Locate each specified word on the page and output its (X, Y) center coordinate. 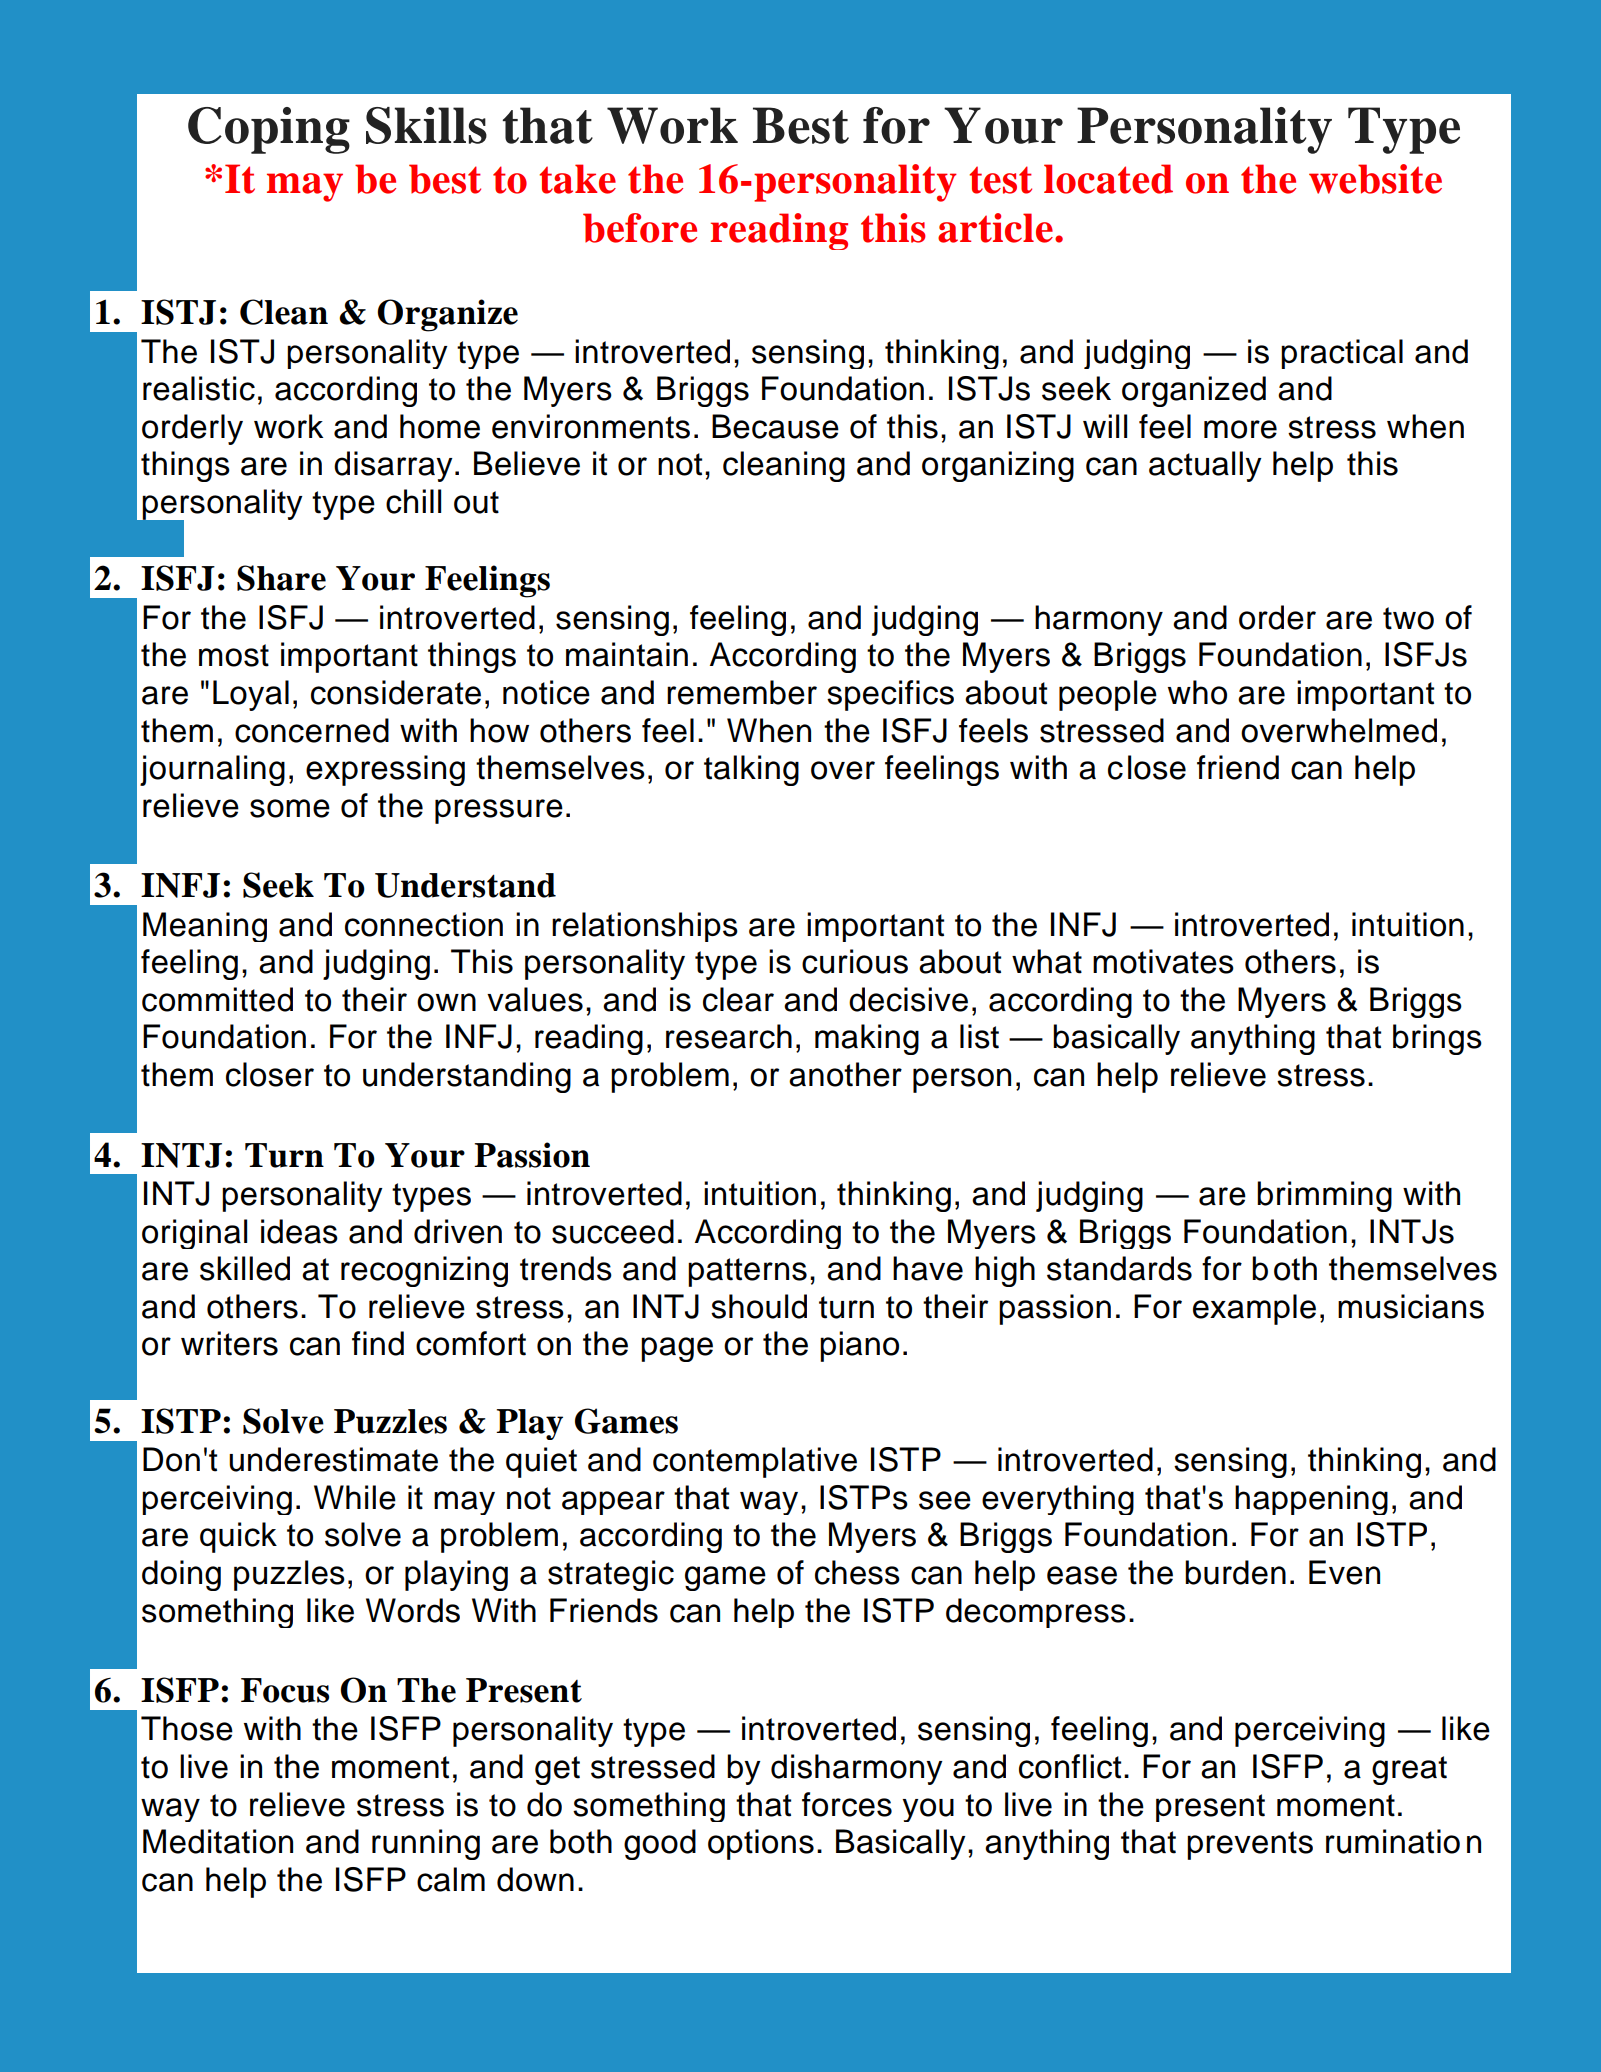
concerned (312, 730)
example (1254, 1309)
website (1375, 179)
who (1197, 692)
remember (742, 692)
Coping (269, 130)
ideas (299, 1231)
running (426, 1844)
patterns (747, 1272)
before (640, 228)
